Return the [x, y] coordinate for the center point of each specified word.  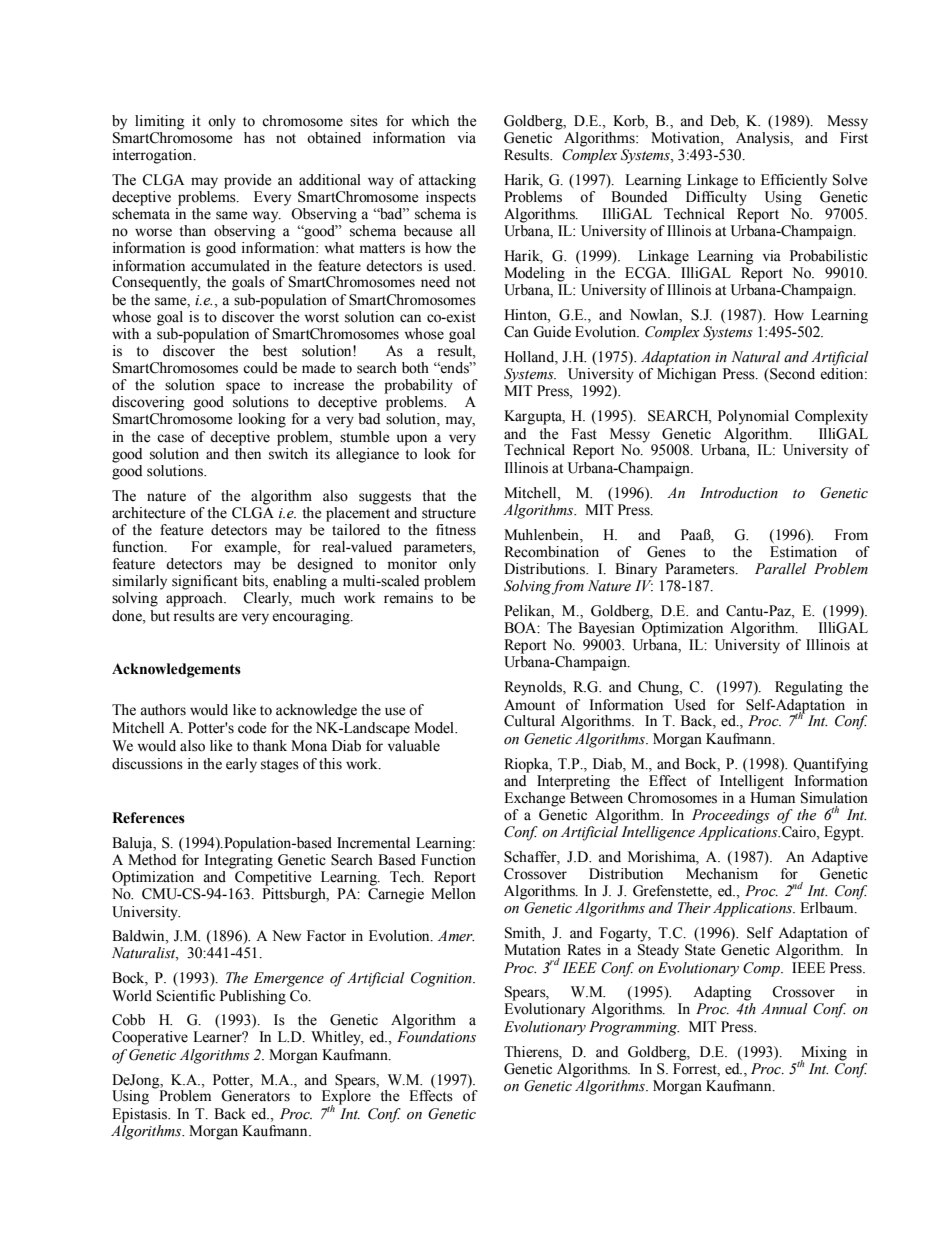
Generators [255, 1096]
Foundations [436, 1037]
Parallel [781, 569]
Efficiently [794, 181]
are [227, 617]
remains [408, 598]
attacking [447, 181]
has [254, 138]
